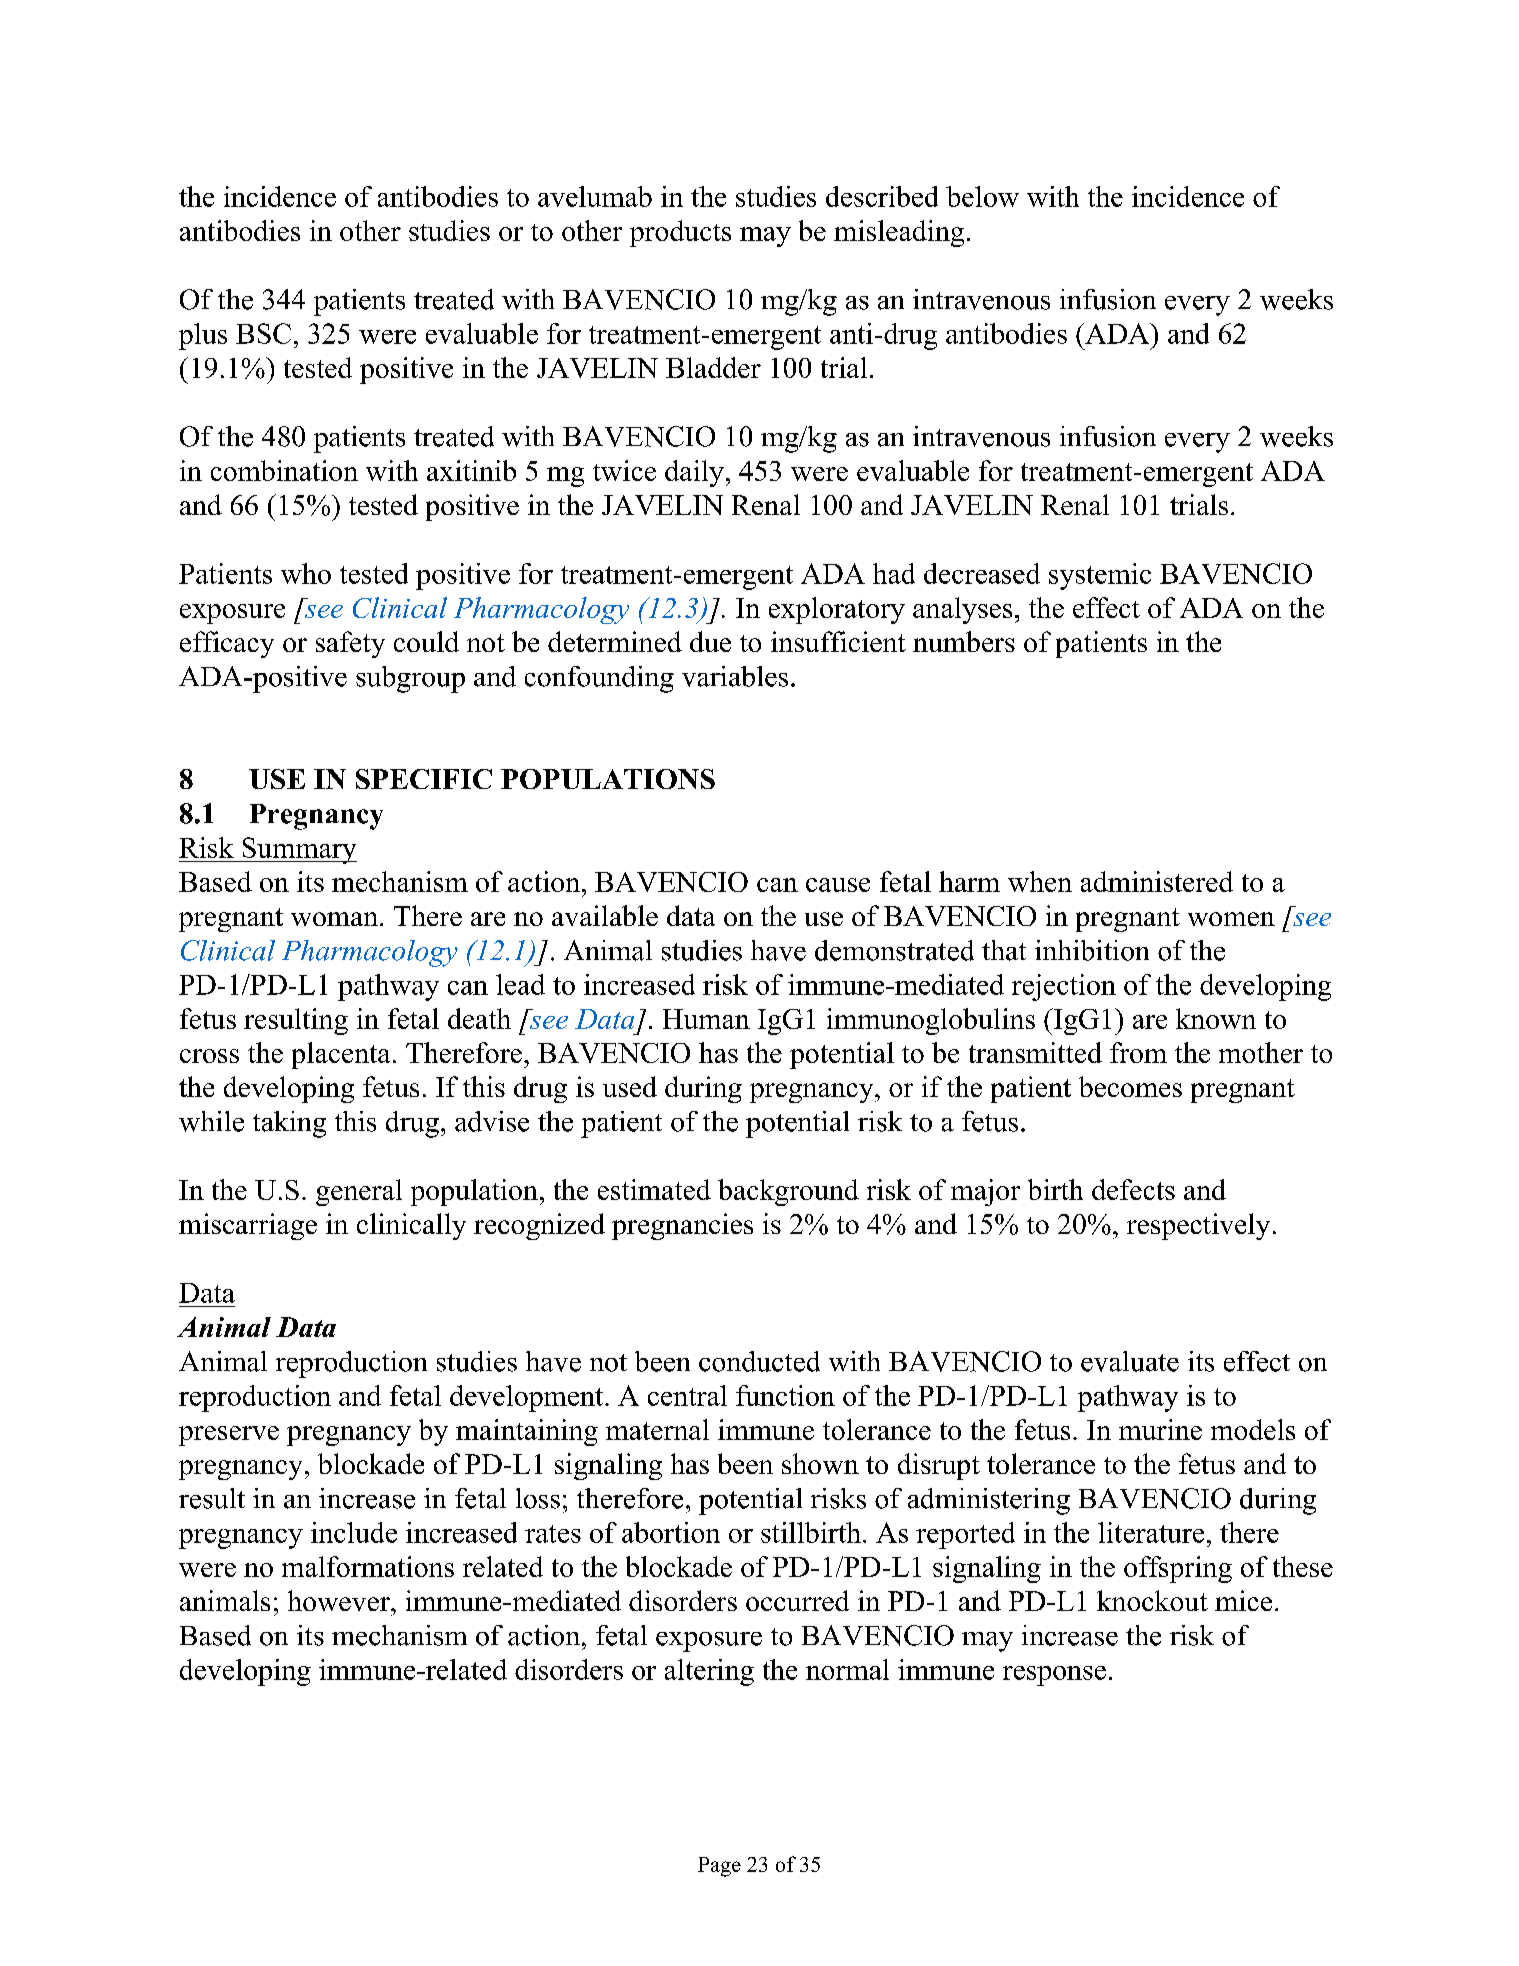  I want to click on below, so click(982, 196).
